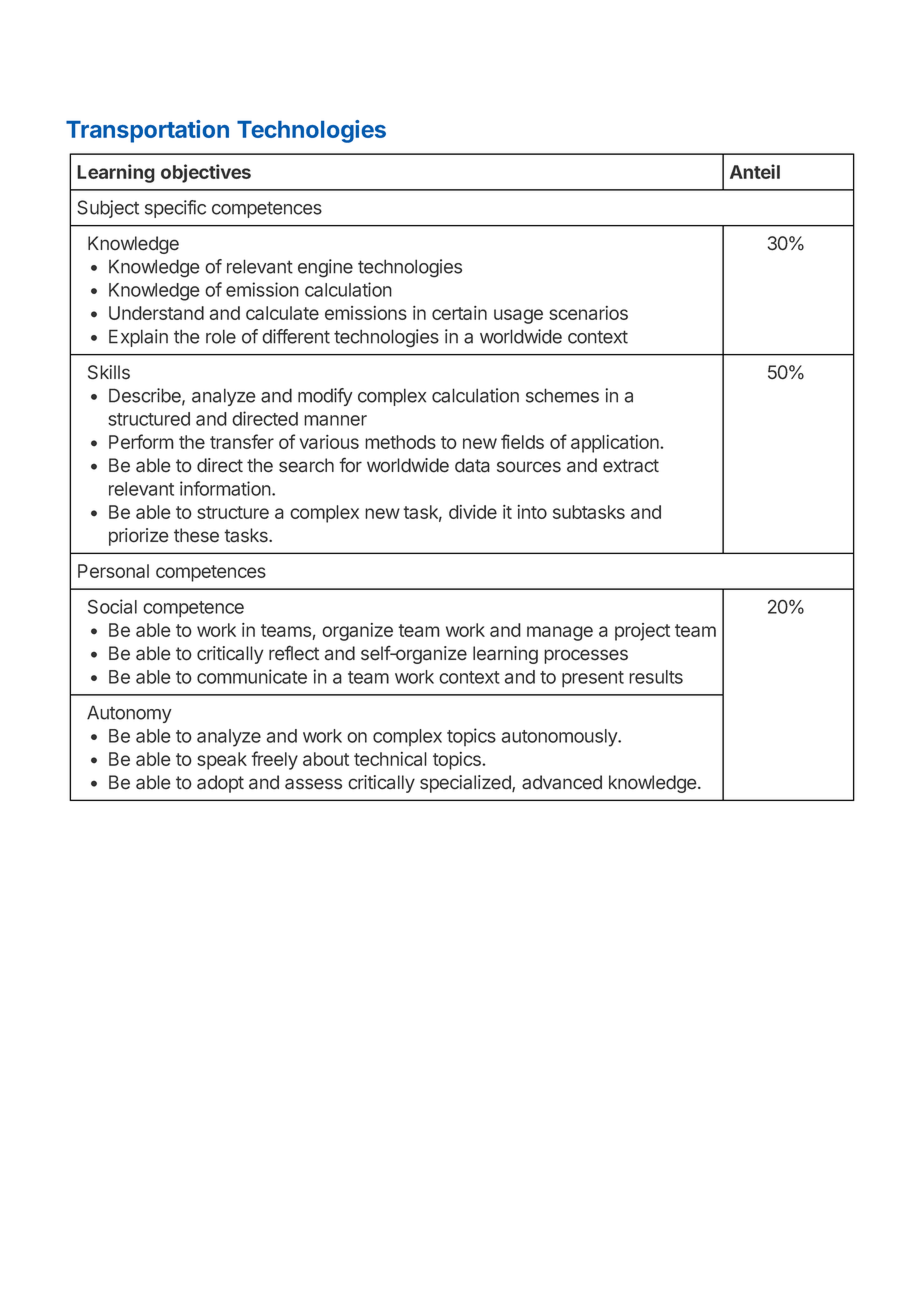 The height and width of the document is (1308, 924). What do you see at coordinates (206, 173) in the document?
I see `objectives` at bounding box center [206, 173].
